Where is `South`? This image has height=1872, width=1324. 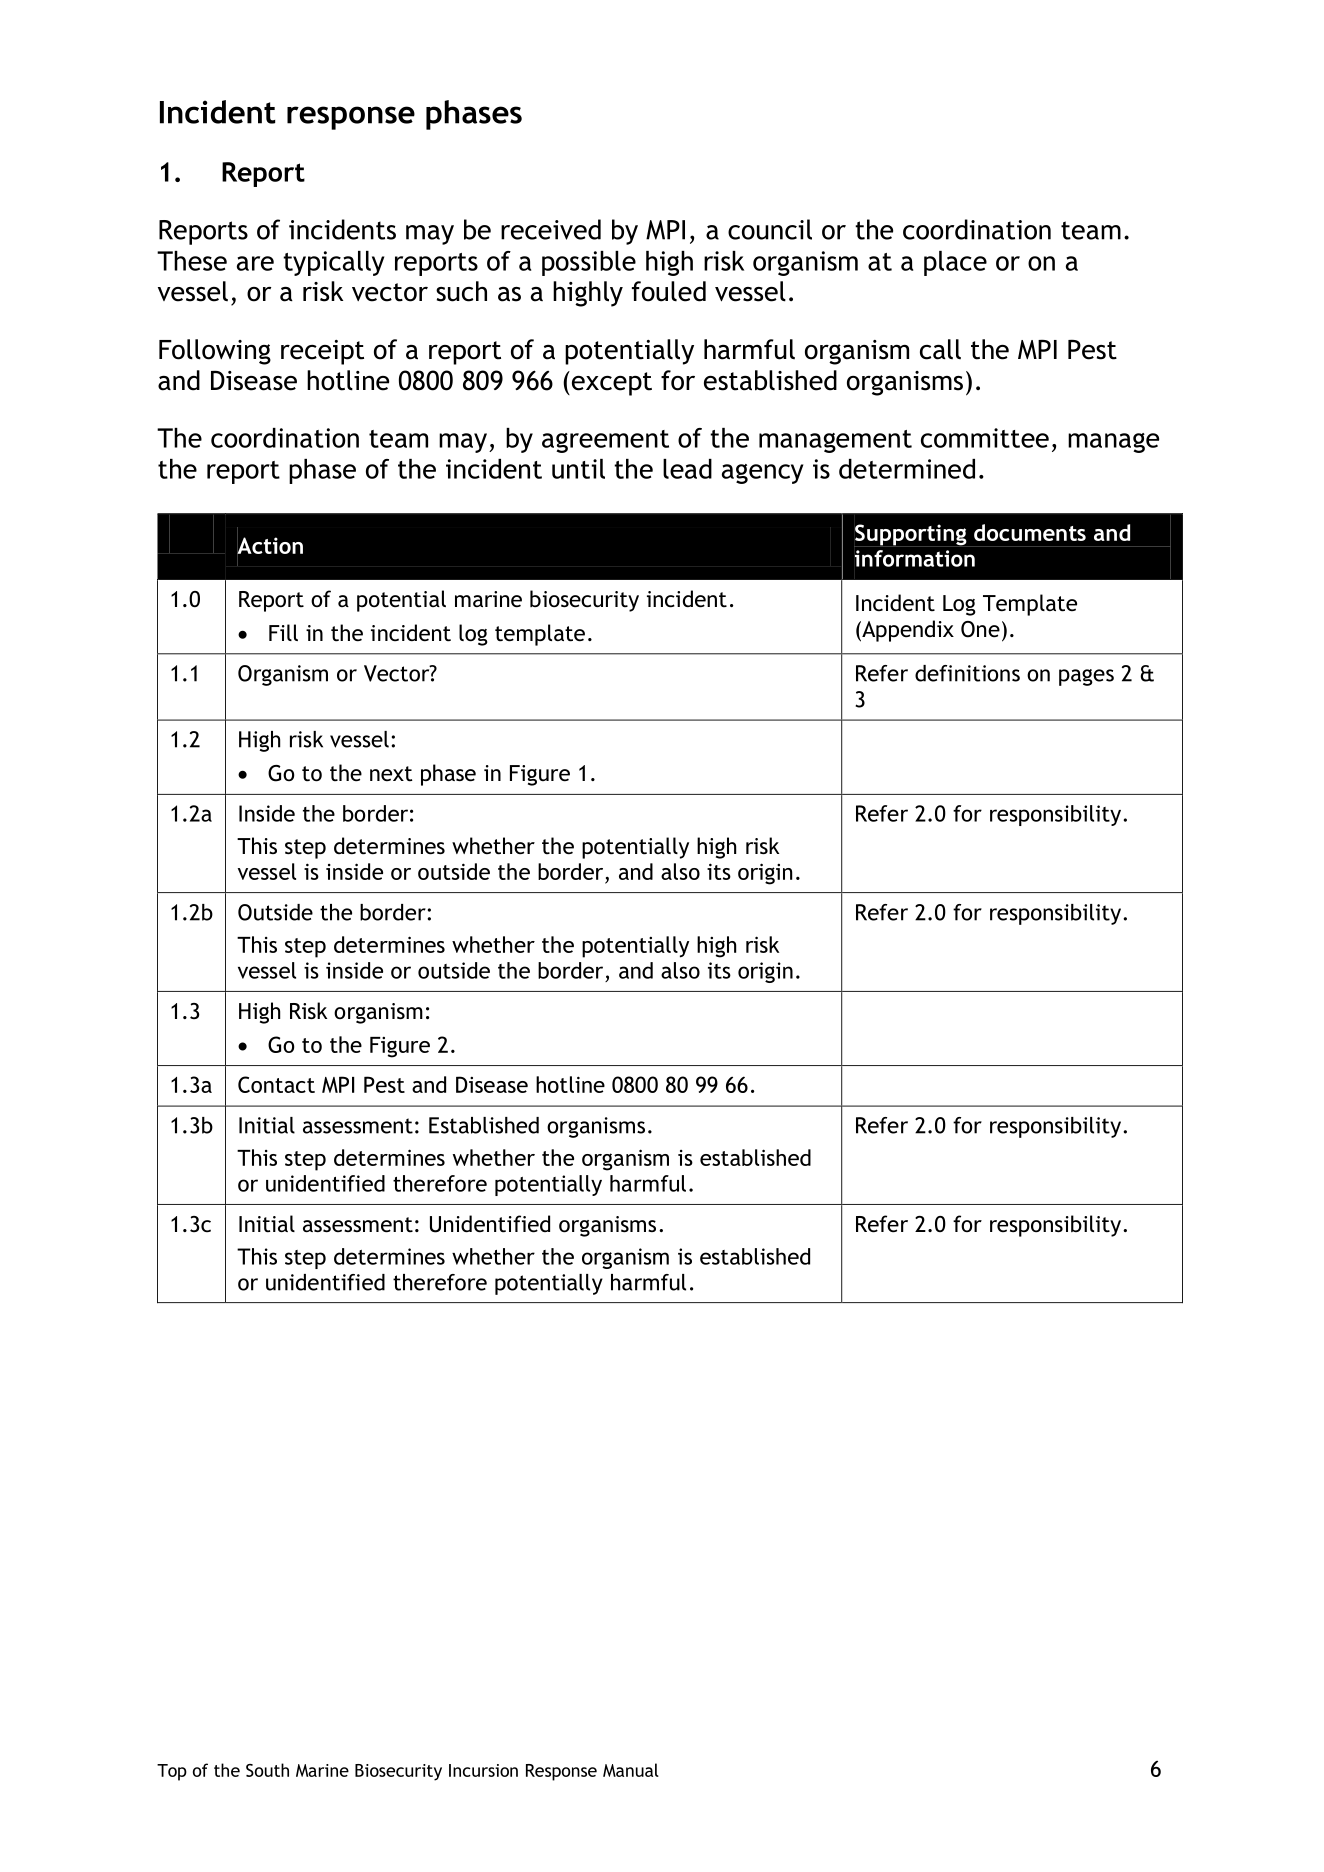
South is located at coordinates (267, 1770).
